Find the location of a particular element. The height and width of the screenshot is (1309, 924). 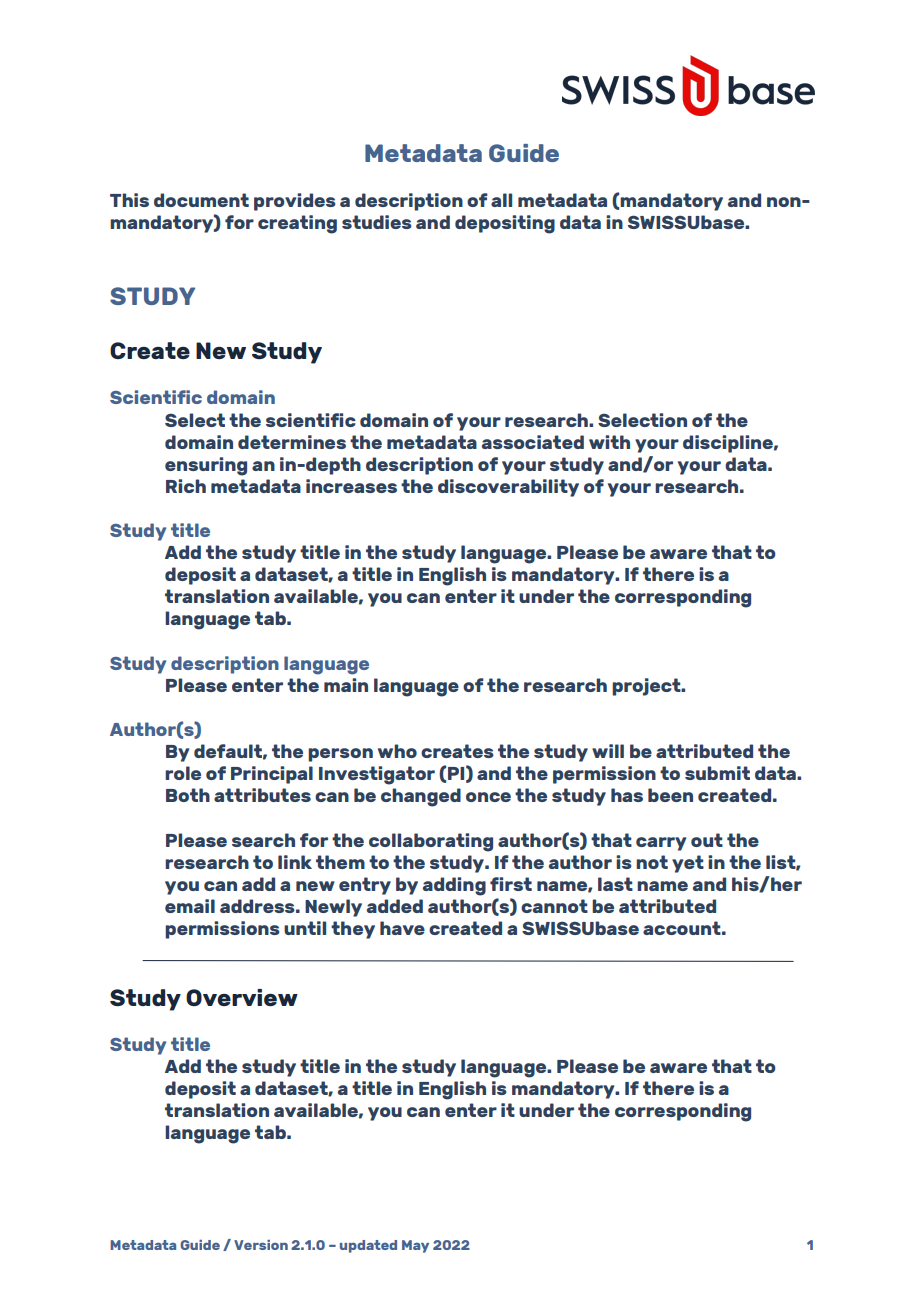

last is located at coordinates (615, 884).
